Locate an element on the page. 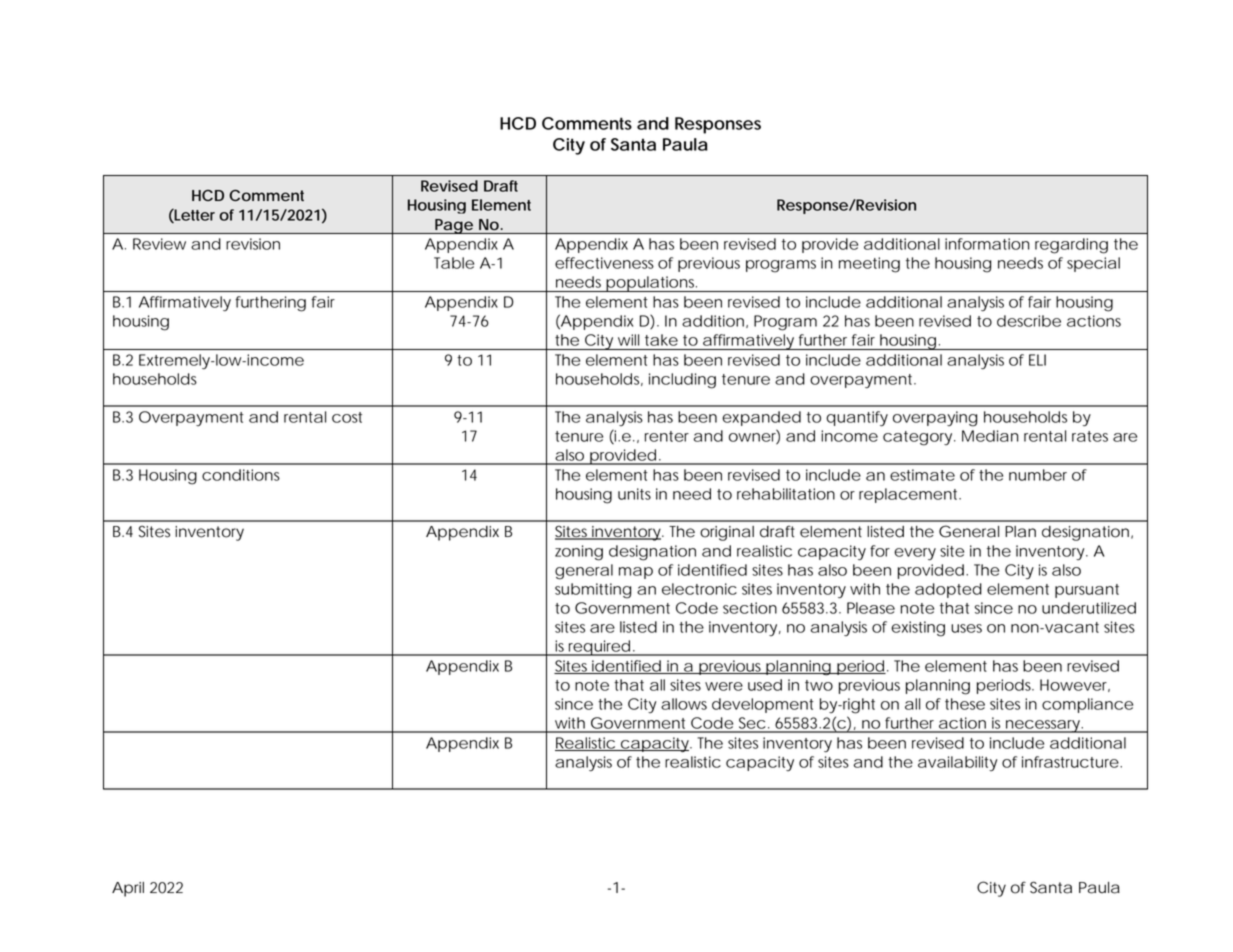 Image resolution: width=1233 pixels, height=952 pixels. cost is located at coordinates (347, 417).
